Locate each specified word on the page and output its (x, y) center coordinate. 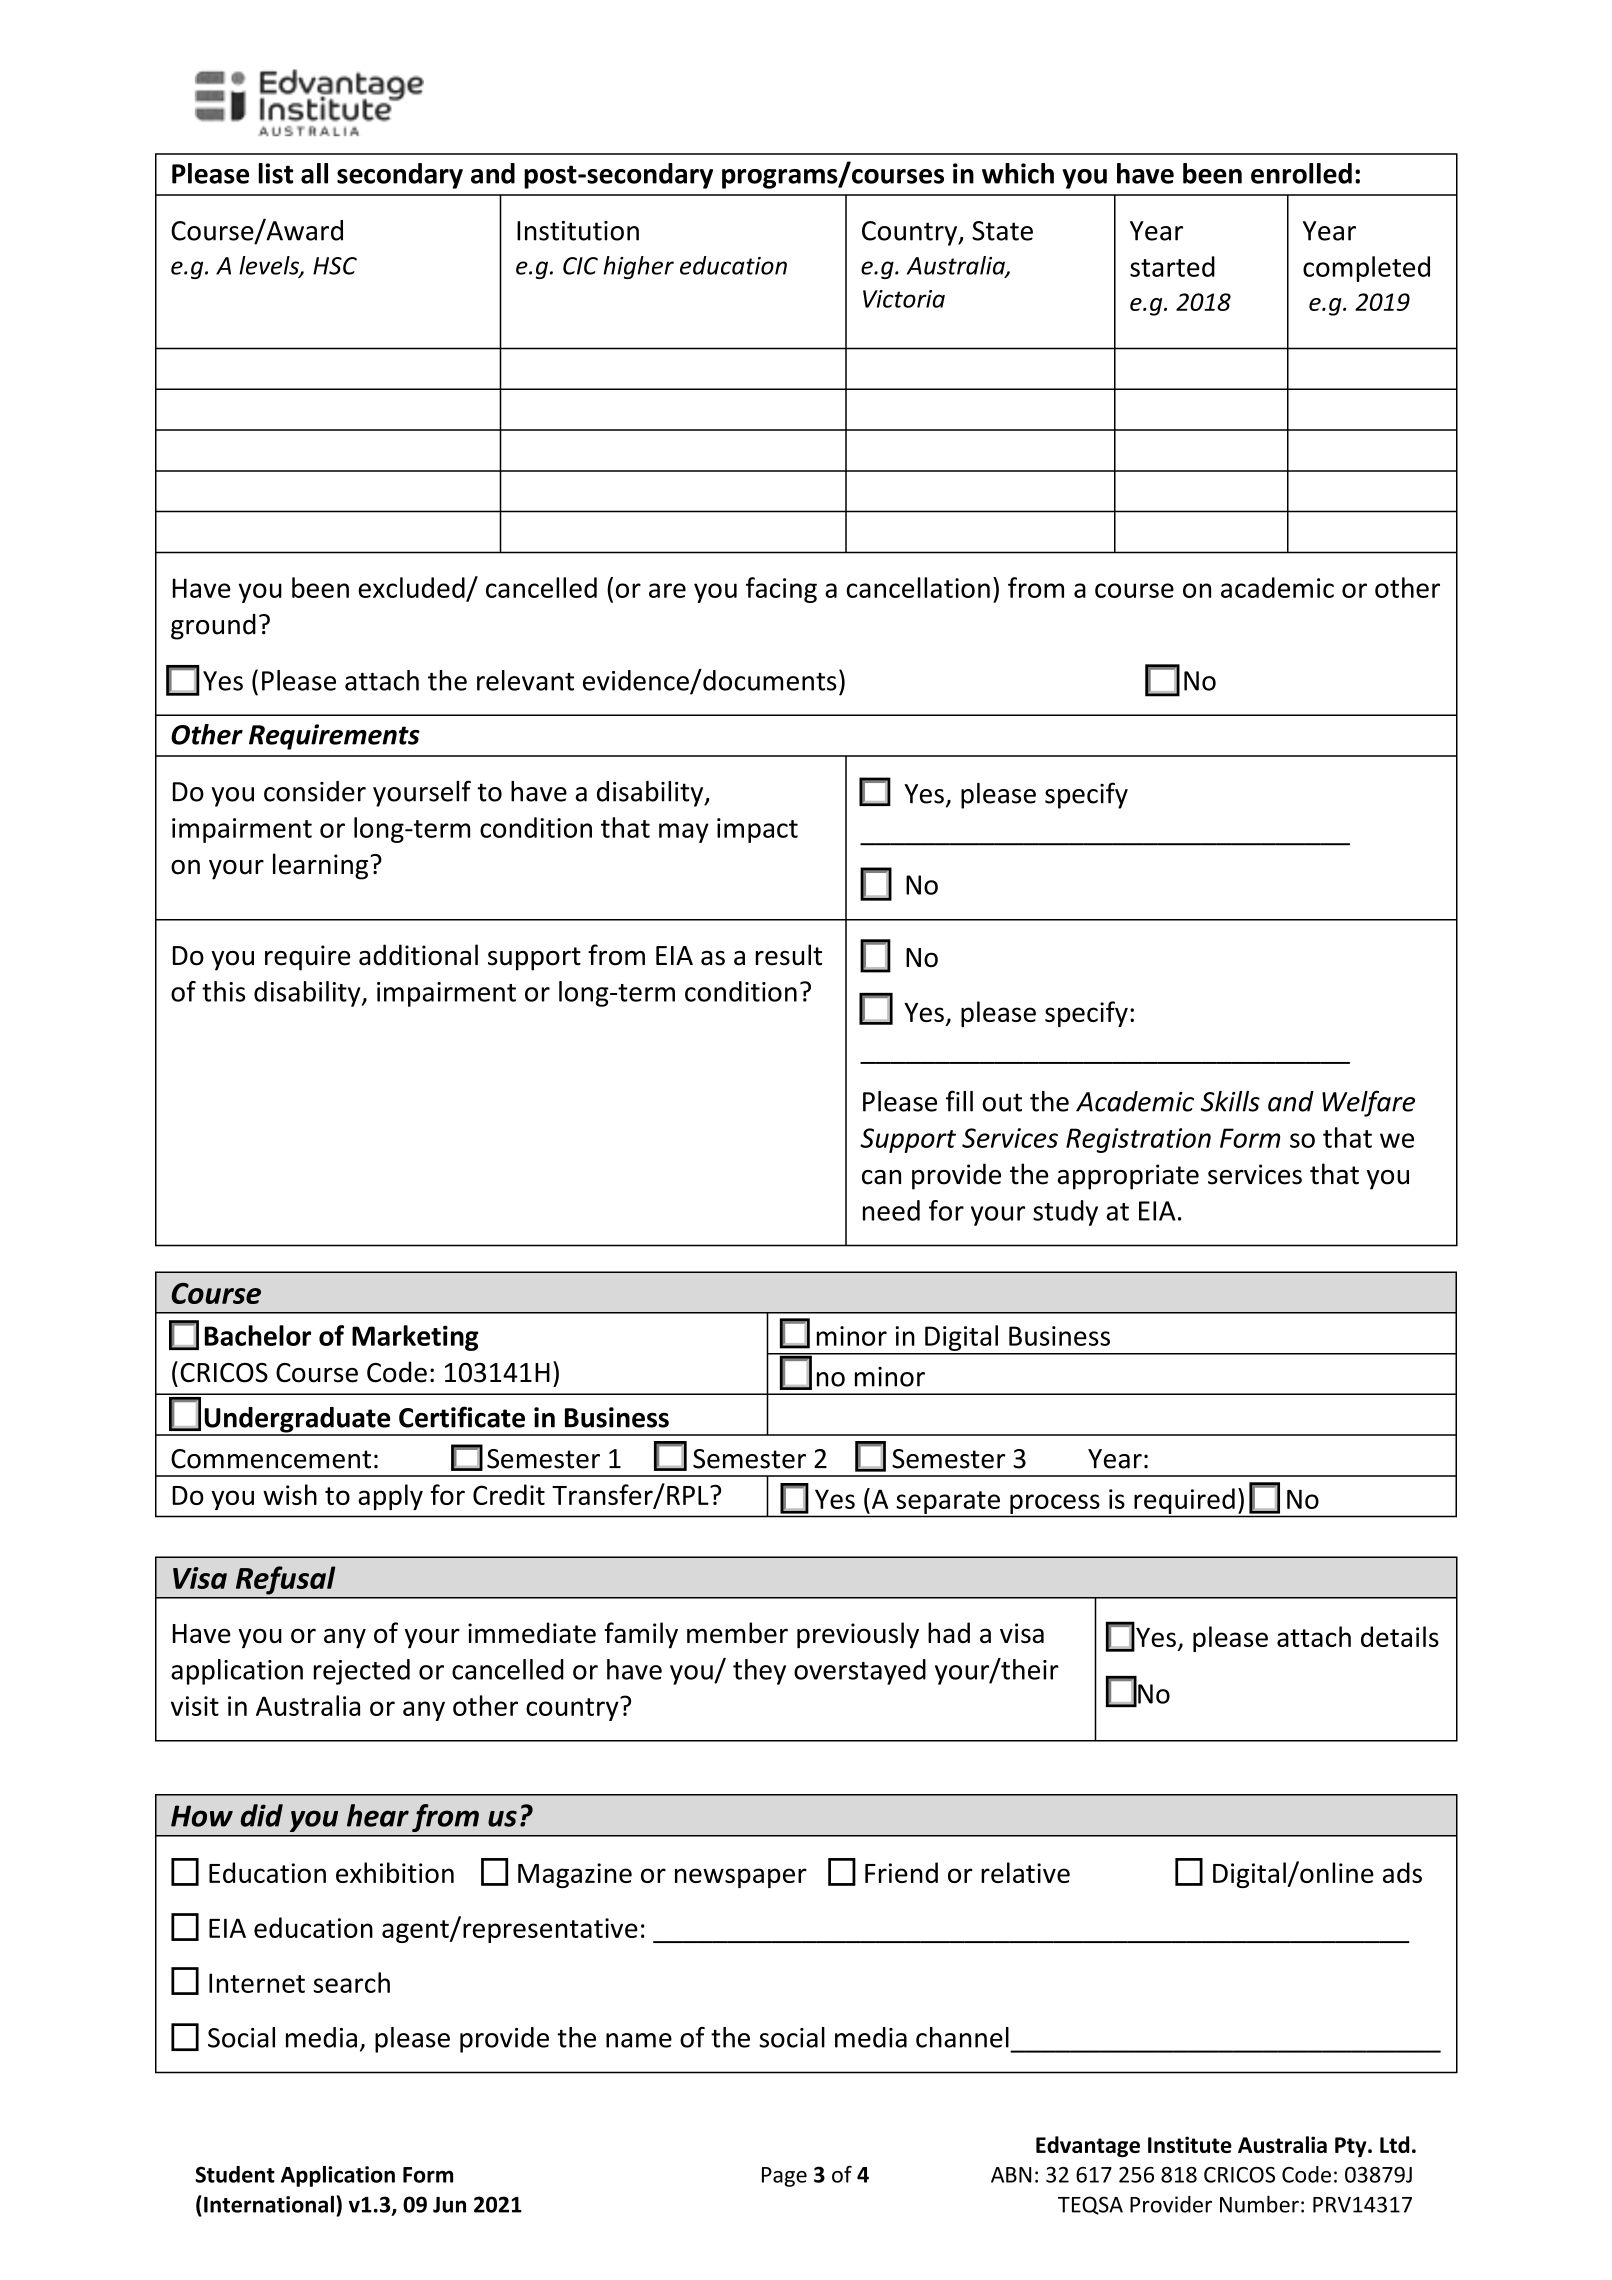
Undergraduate (297, 1421)
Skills (1230, 1101)
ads (1402, 1872)
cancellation (918, 587)
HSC (335, 266)
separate (948, 1502)
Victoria (904, 299)
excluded (411, 587)
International (269, 2204)
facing (781, 590)
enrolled (1301, 173)
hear (378, 1815)
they (759, 1672)
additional (418, 955)
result (789, 955)
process (1054, 1504)
